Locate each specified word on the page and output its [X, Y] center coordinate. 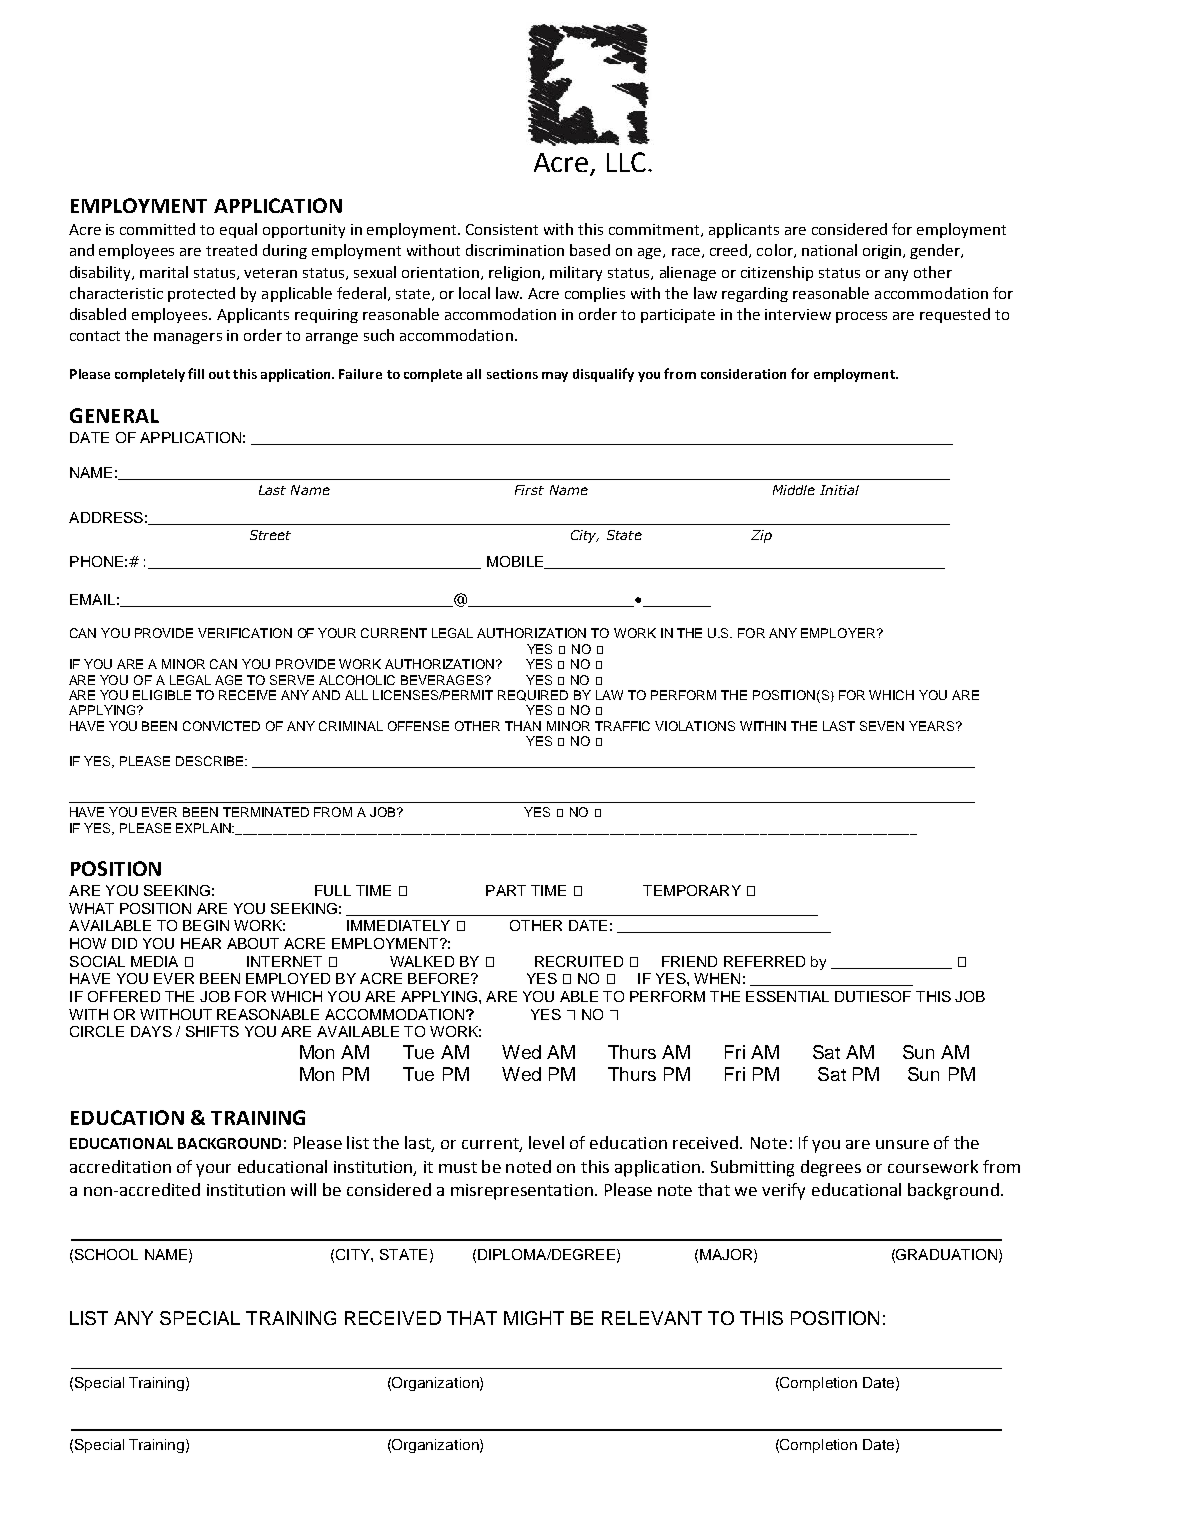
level [546, 1142]
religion [516, 273]
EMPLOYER [839, 633]
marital [164, 272]
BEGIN [206, 925]
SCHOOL [106, 1254]
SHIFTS [212, 1031]
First [529, 490]
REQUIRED [533, 695]
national [829, 250]
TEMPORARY [692, 890]
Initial [839, 490]
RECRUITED [579, 961]
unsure [902, 1144]
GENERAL [114, 415]
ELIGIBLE [162, 695]
